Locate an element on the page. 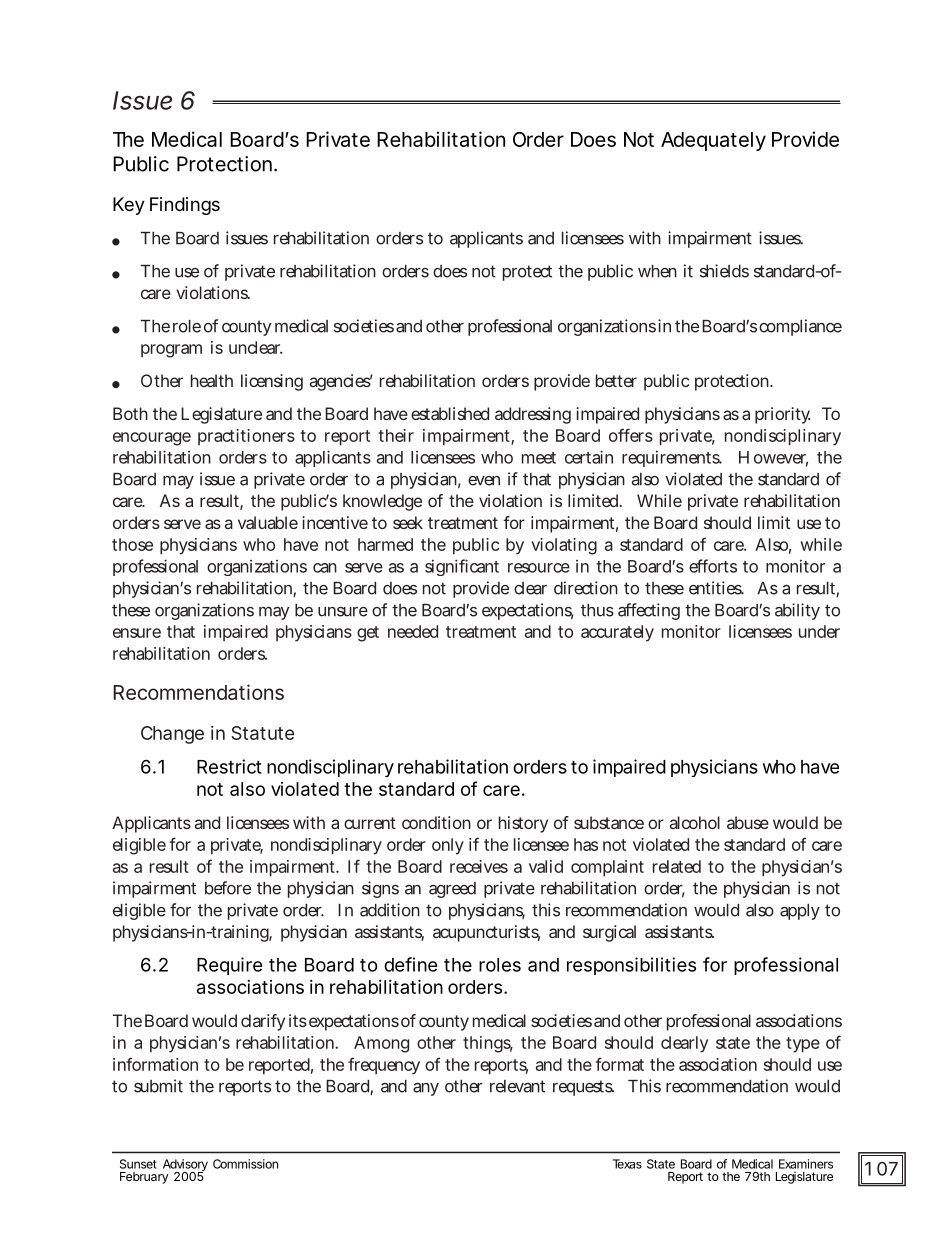 This image has height=1233, width=952. Findings is located at coordinates (185, 206).
